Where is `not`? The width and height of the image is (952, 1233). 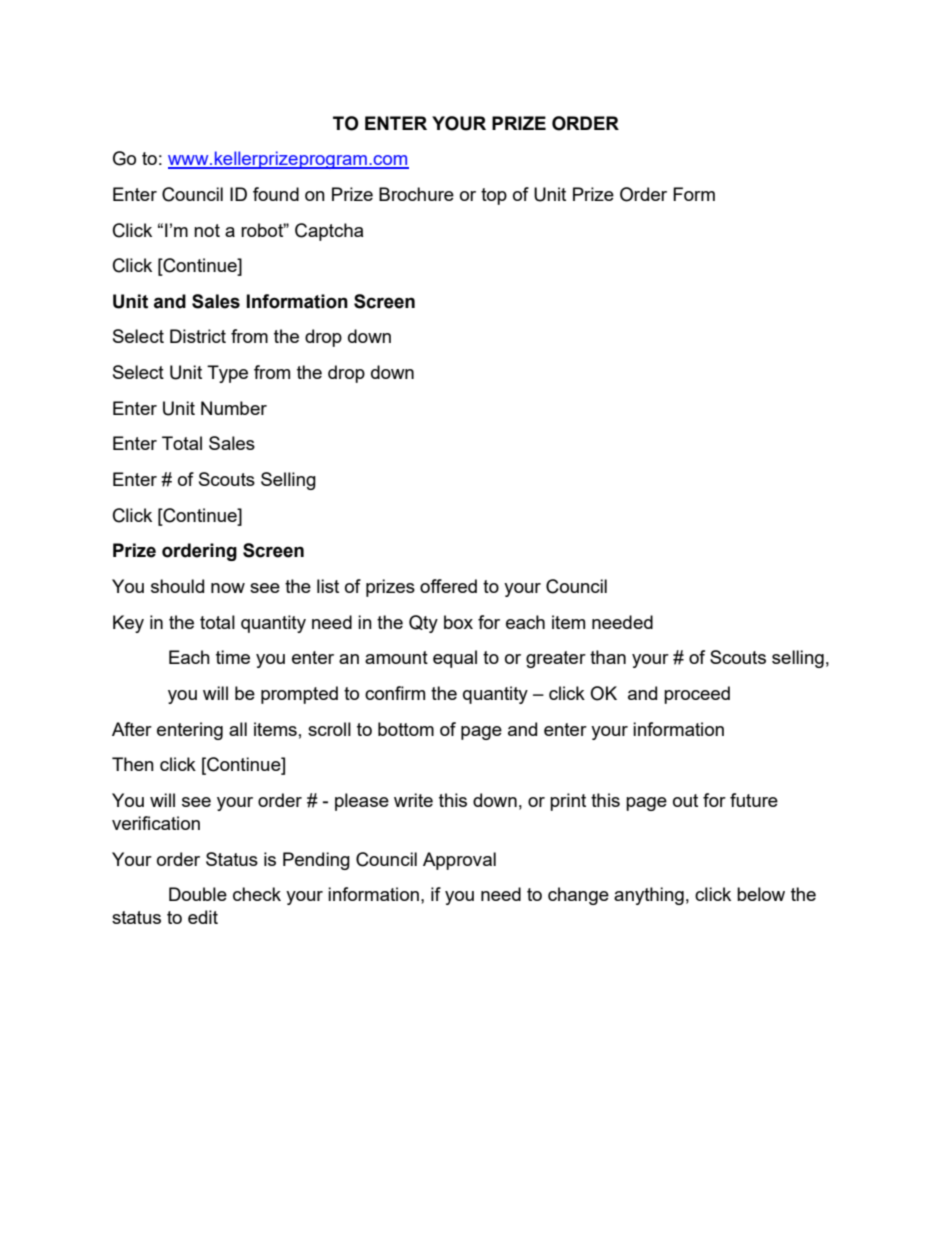 not is located at coordinates (207, 230).
